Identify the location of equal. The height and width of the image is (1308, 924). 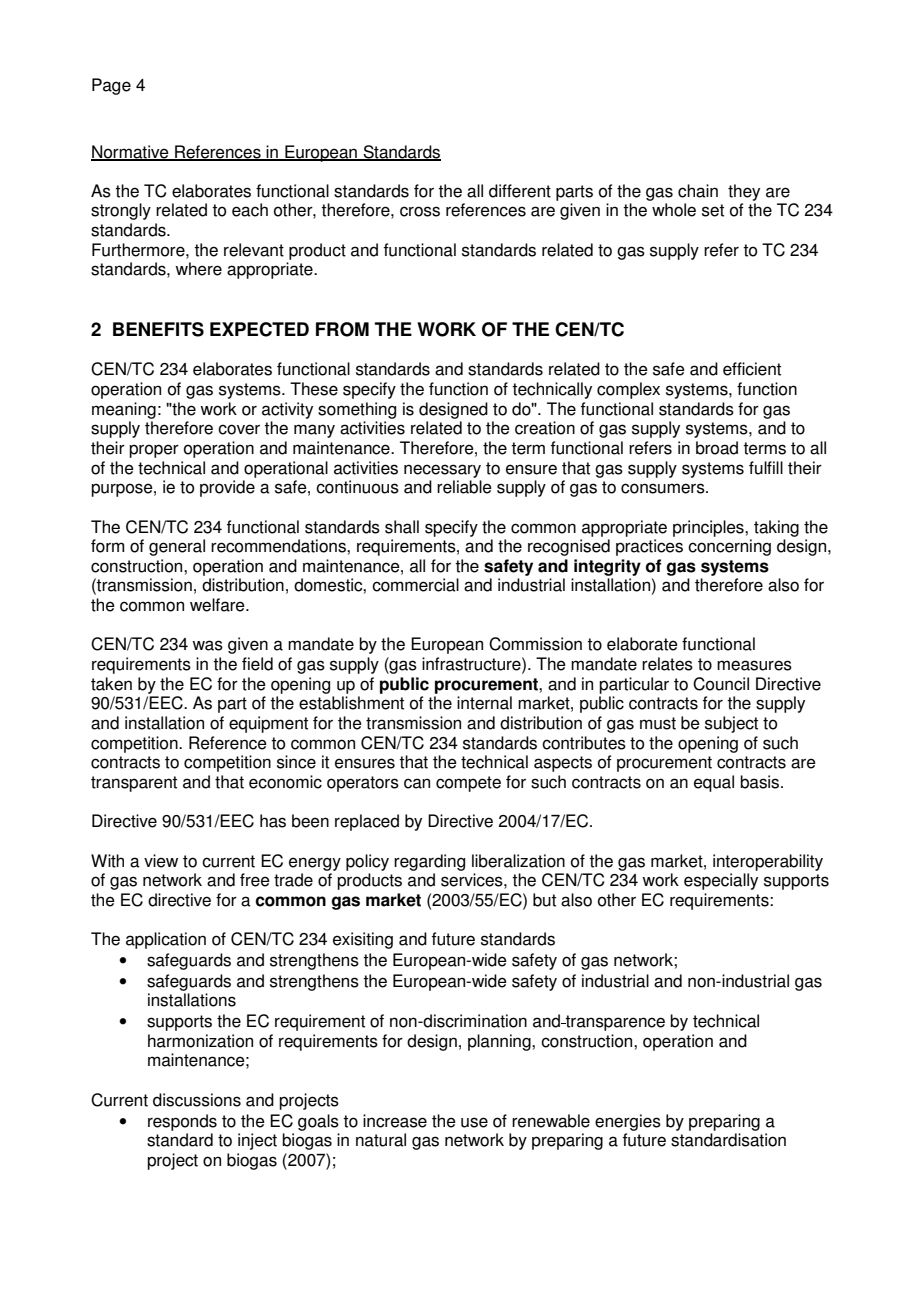
(714, 783).
